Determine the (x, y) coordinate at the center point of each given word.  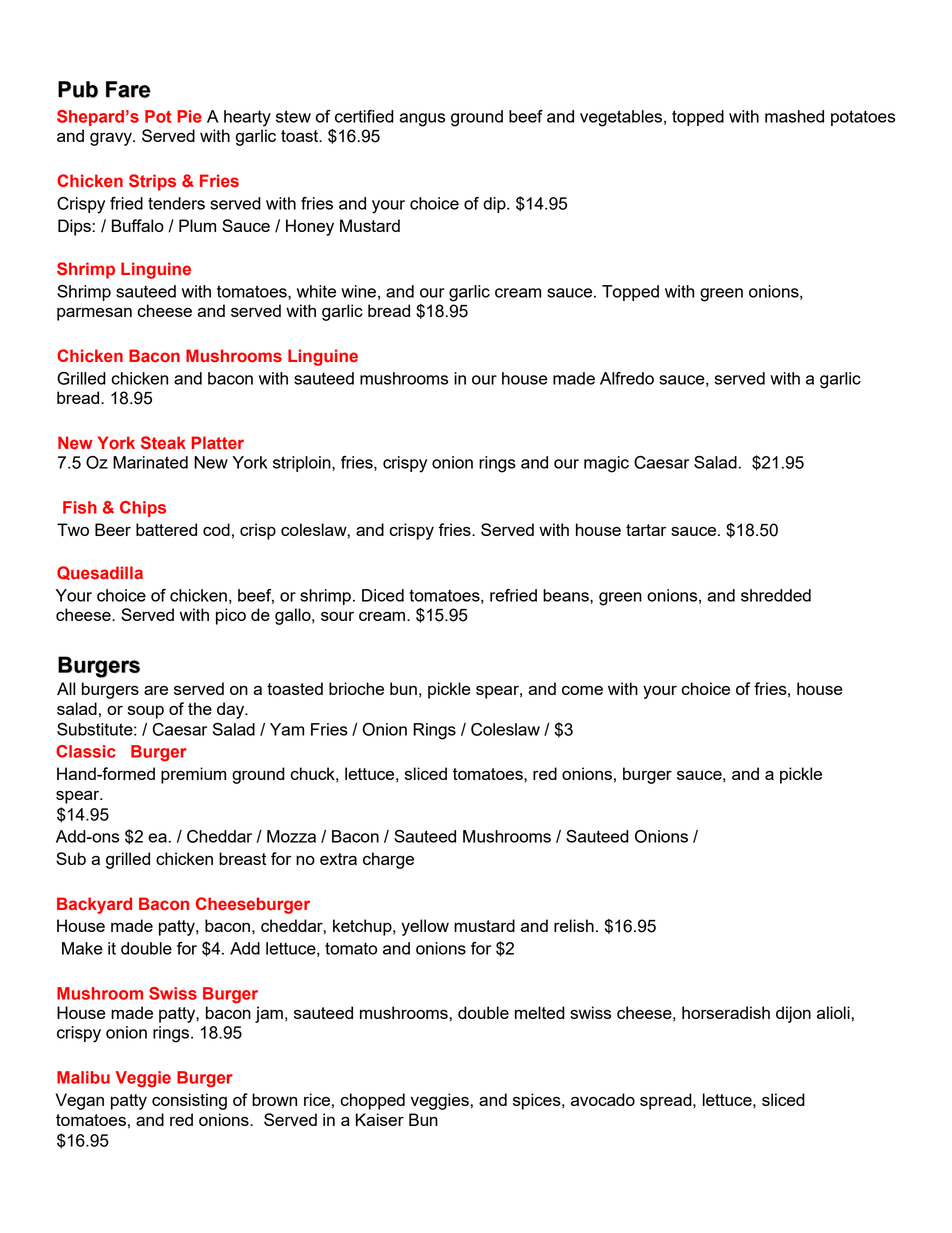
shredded (776, 595)
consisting (189, 1101)
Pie (189, 116)
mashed (794, 116)
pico (231, 616)
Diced (383, 595)
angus (422, 120)
